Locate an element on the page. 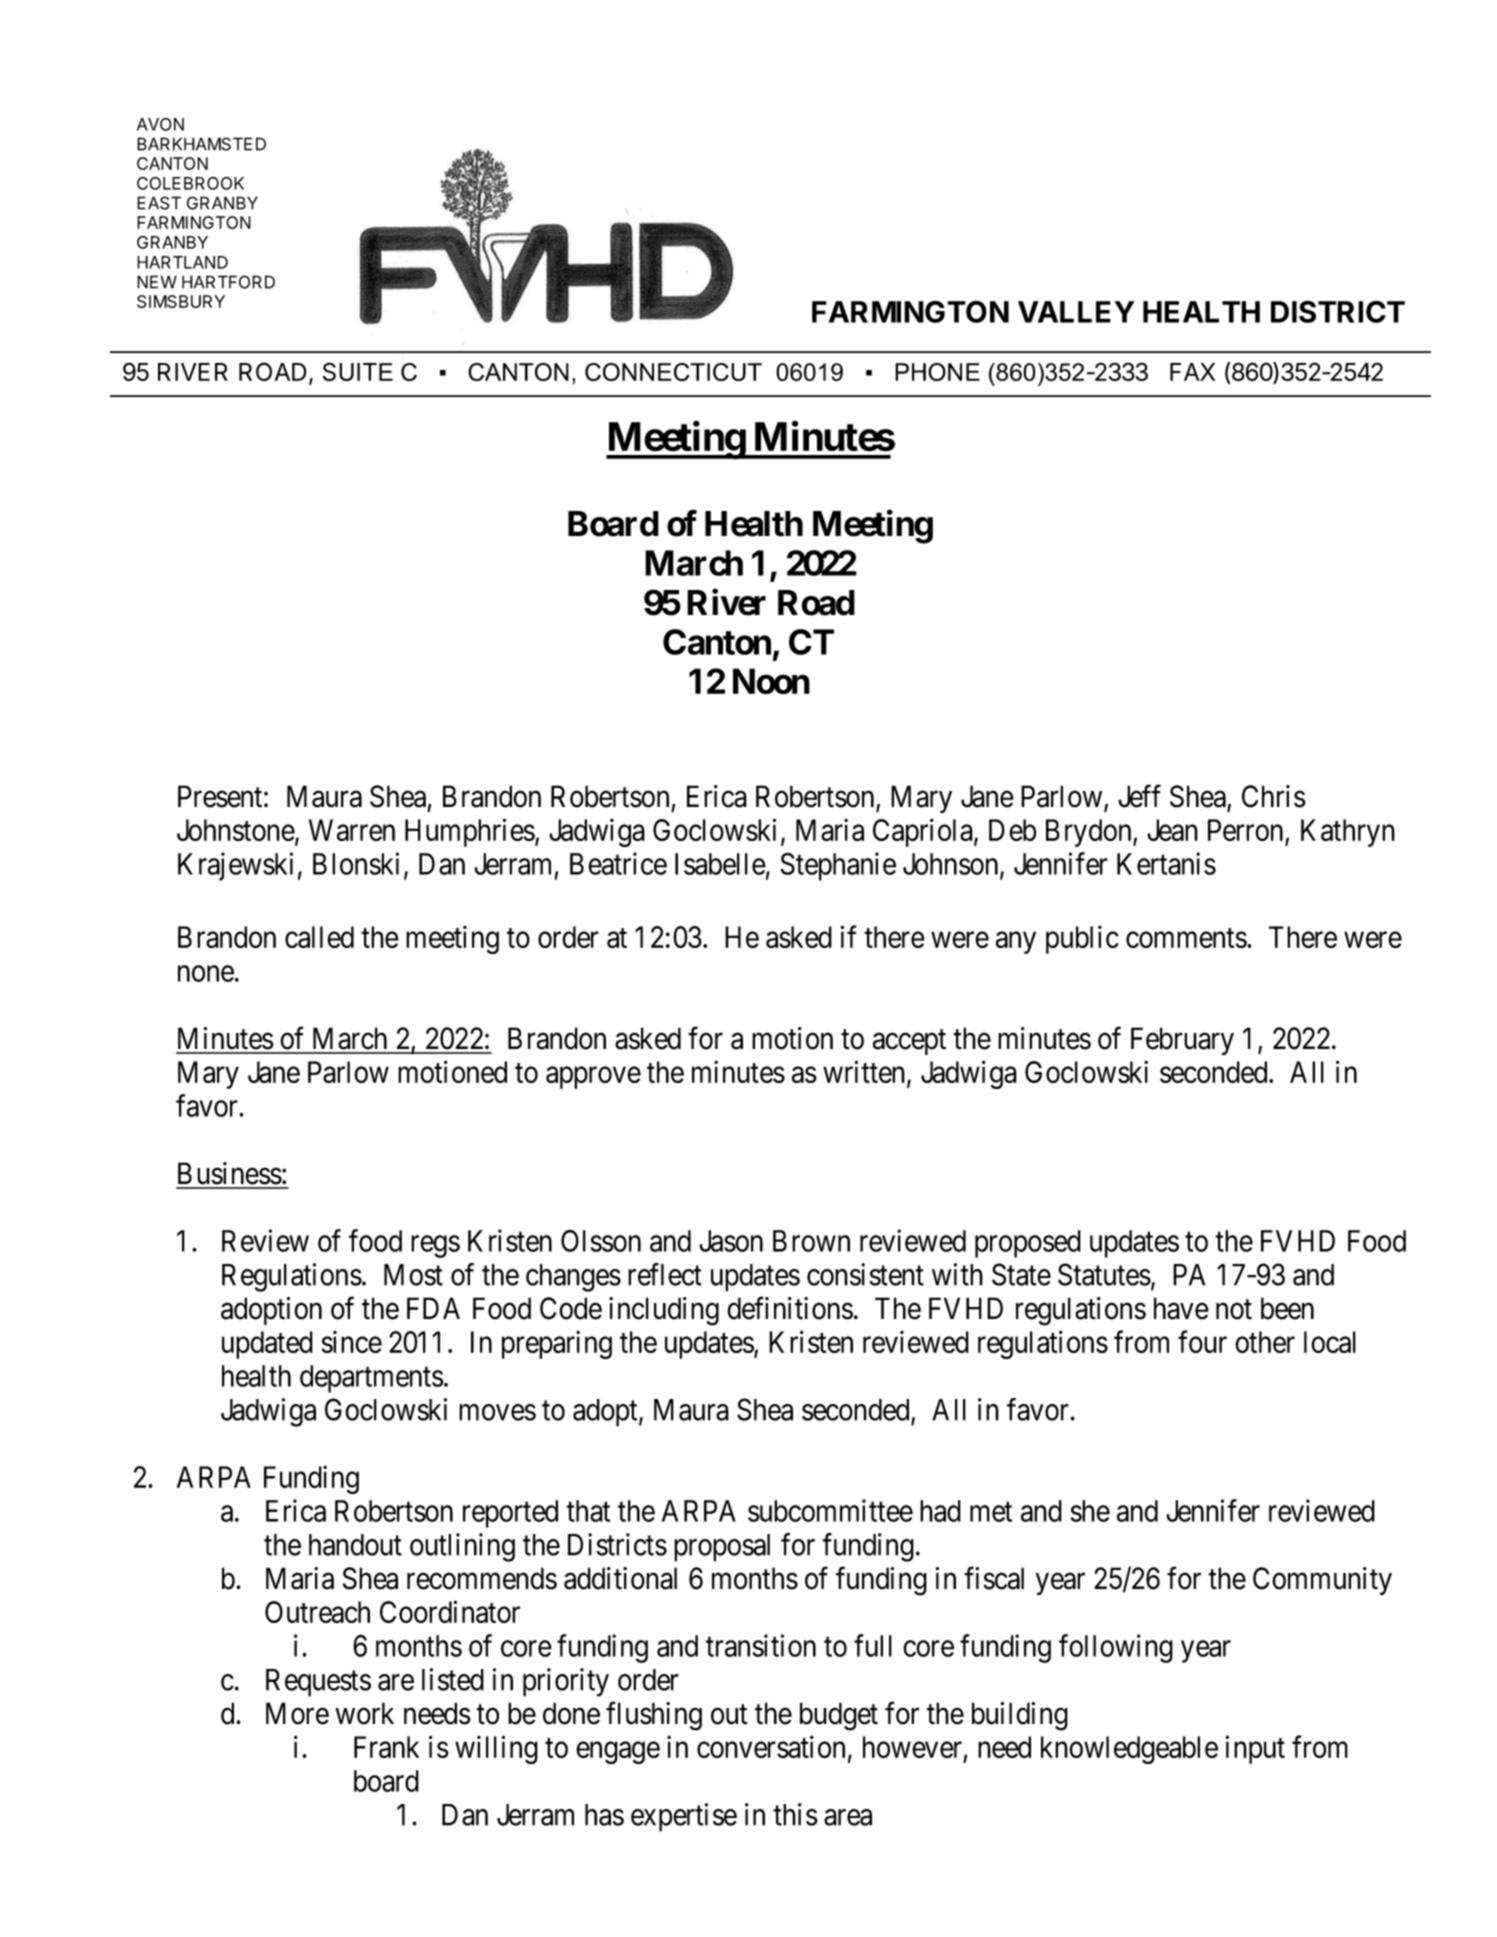  Isabelle is located at coordinates (720, 864).
